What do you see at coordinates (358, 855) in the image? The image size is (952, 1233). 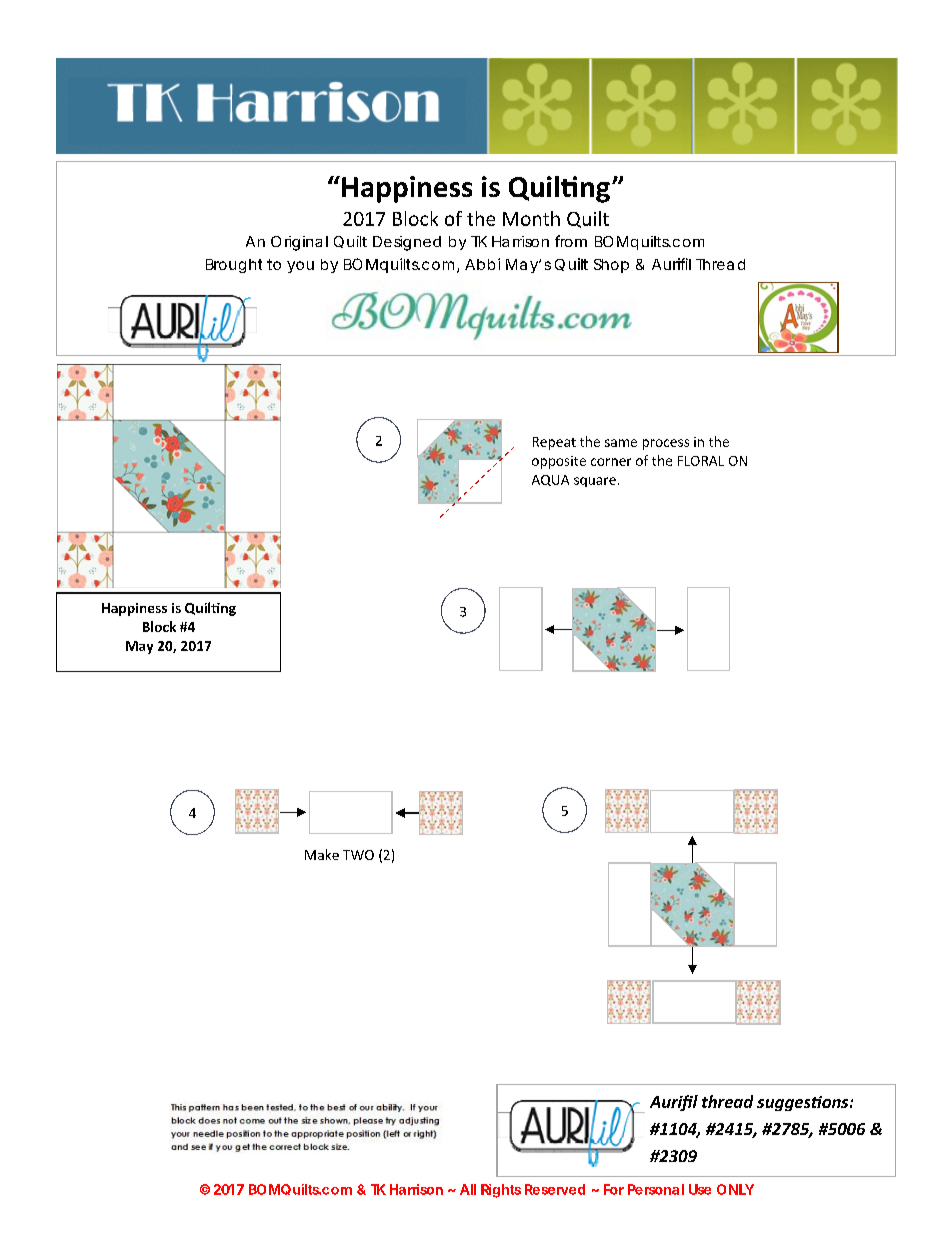 I see `TWO` at bounding box center [358, 855].
